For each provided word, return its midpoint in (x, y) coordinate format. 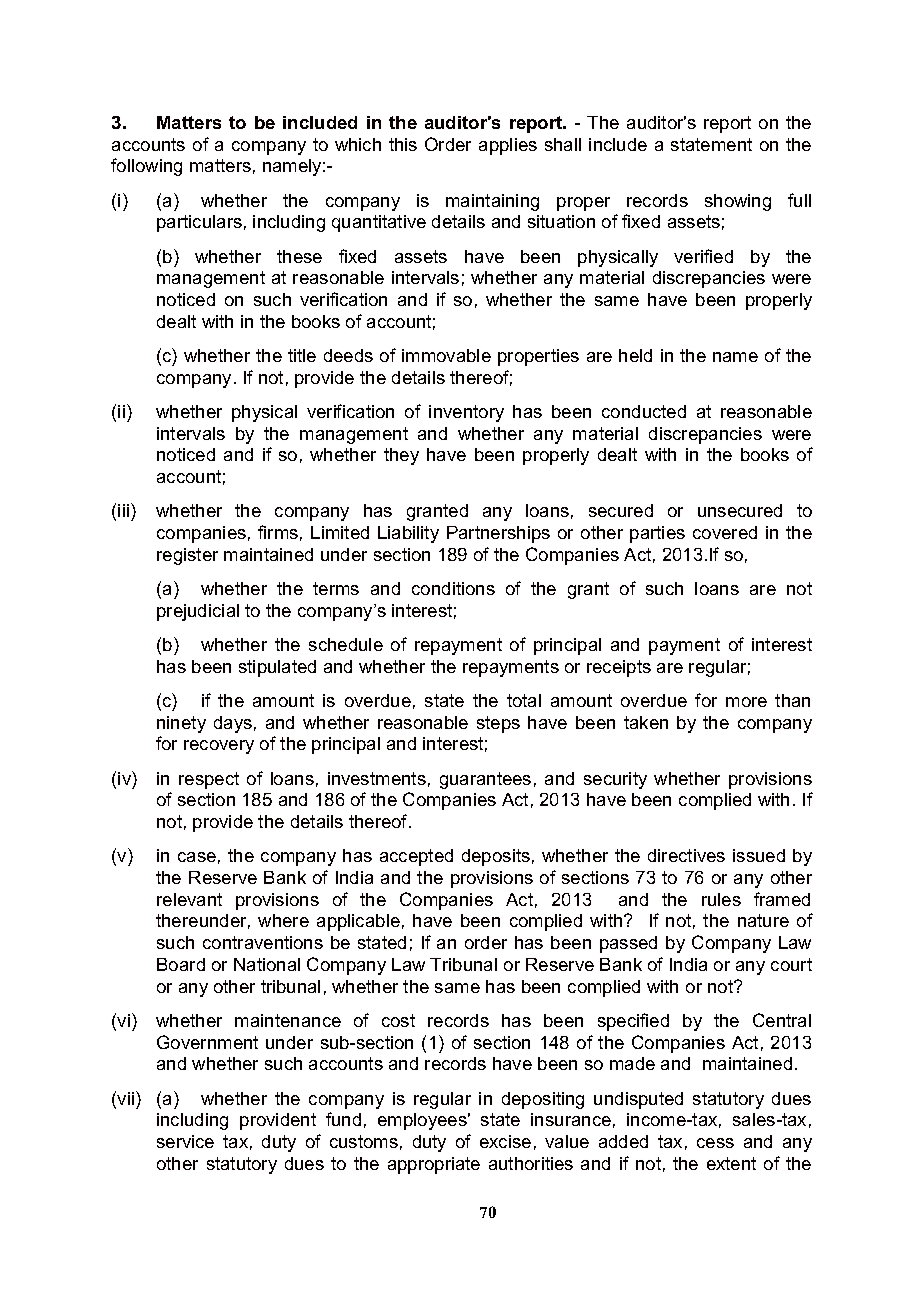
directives (686, 855)
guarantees (485, 780)
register (187, 556)
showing (738, 202)
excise (505, 1141)
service (185, 1141)
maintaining (492, 202)
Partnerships (498, 534)
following (146, 167)
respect (209, 780)
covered (725, 532)
